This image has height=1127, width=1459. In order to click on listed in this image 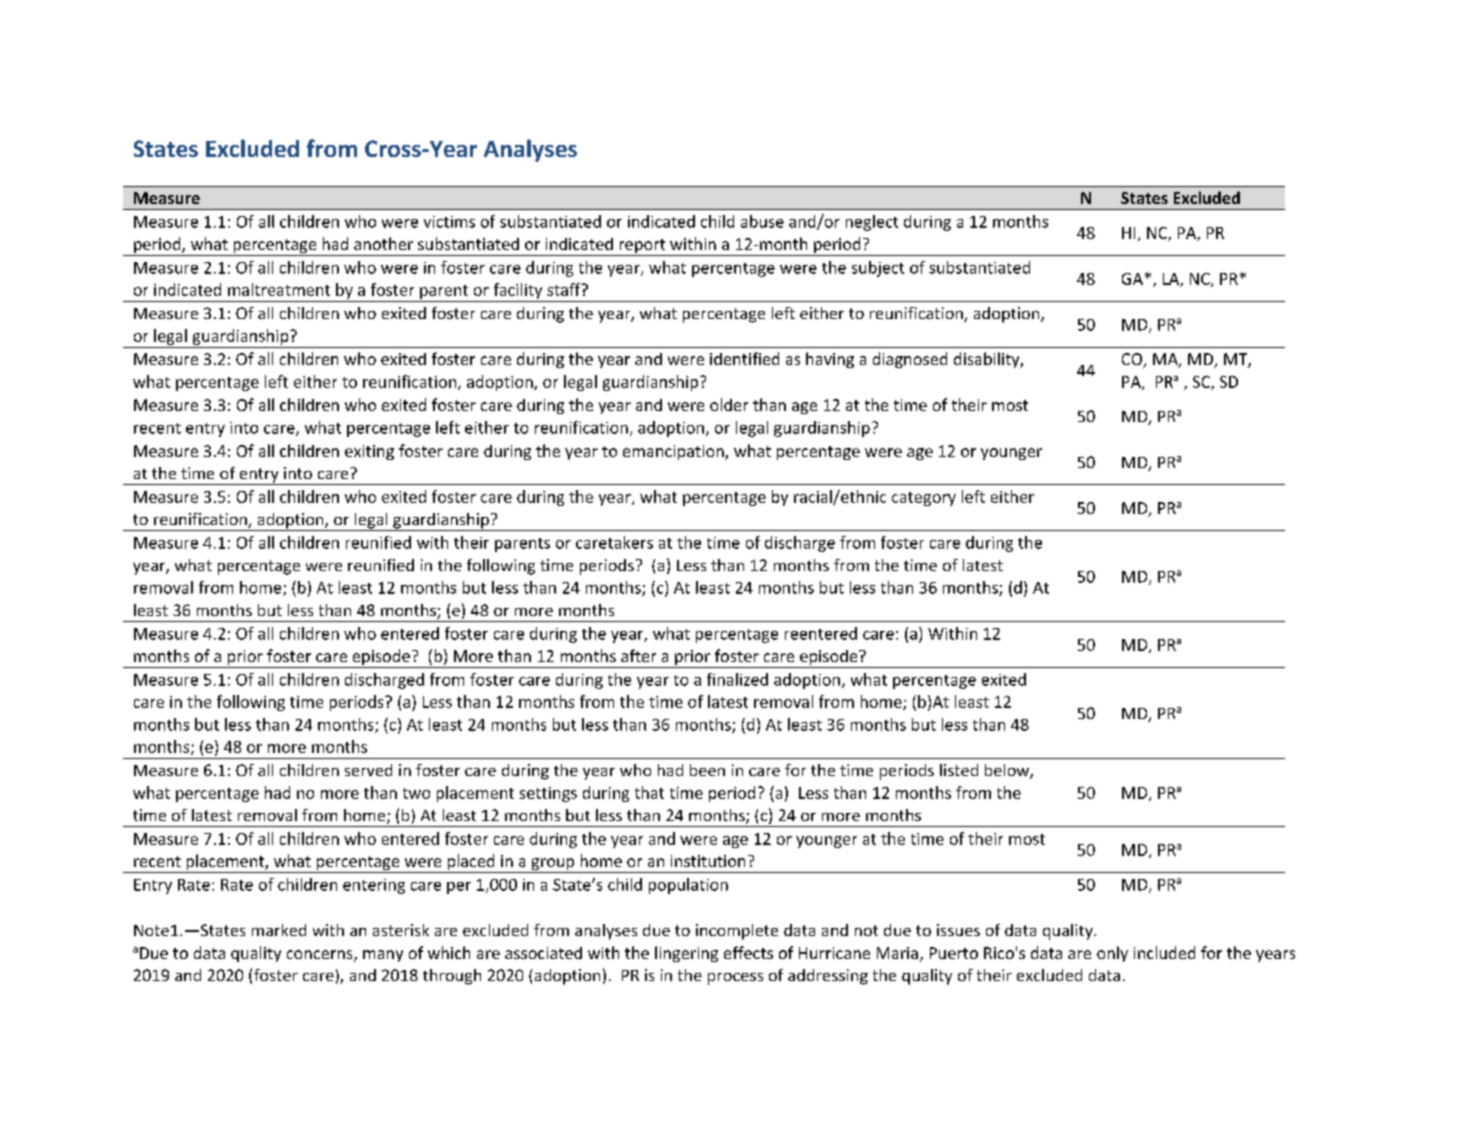, I will do `click(959, 770)`.
